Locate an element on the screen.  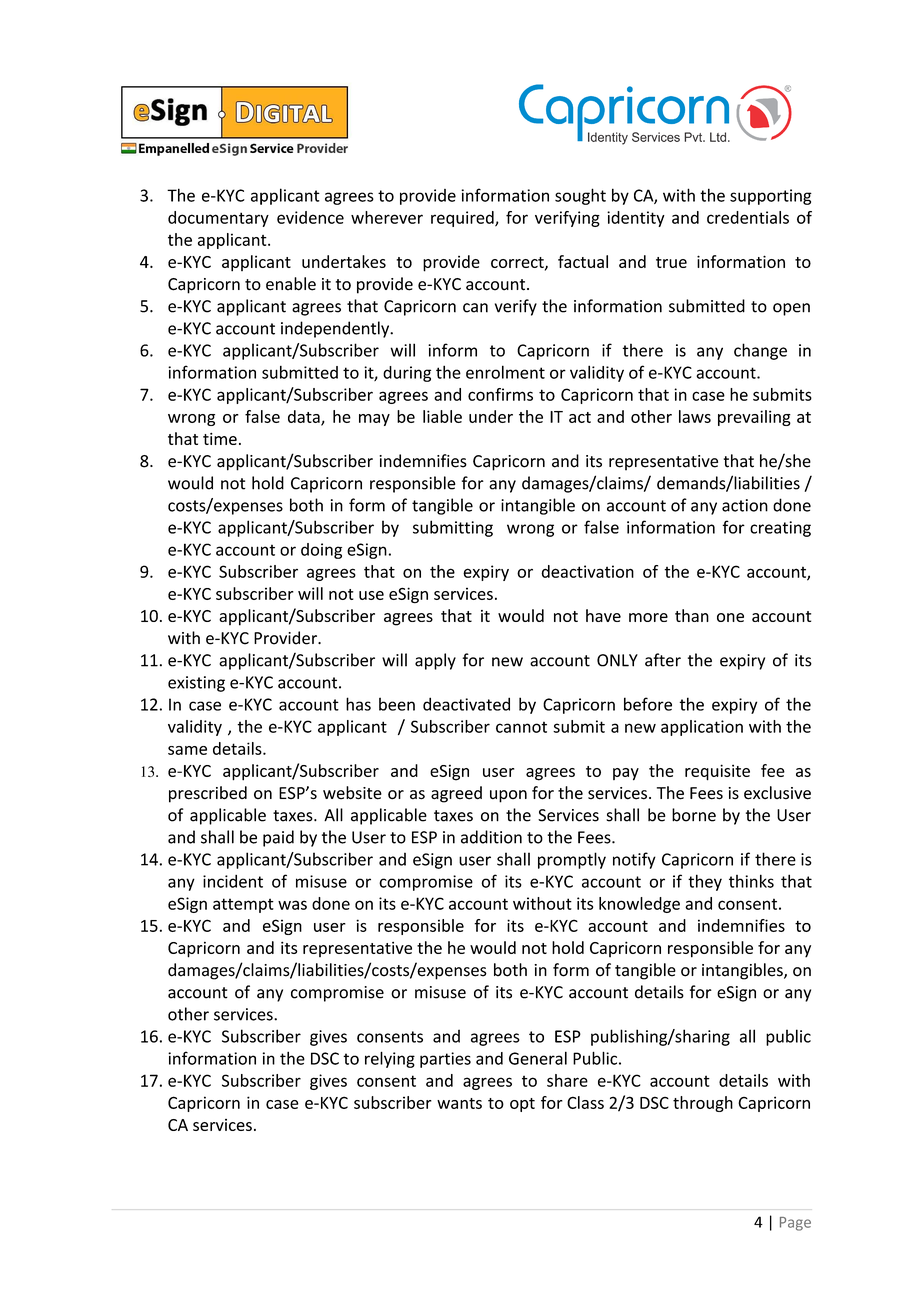
they is located at coordinates (705, 882).
